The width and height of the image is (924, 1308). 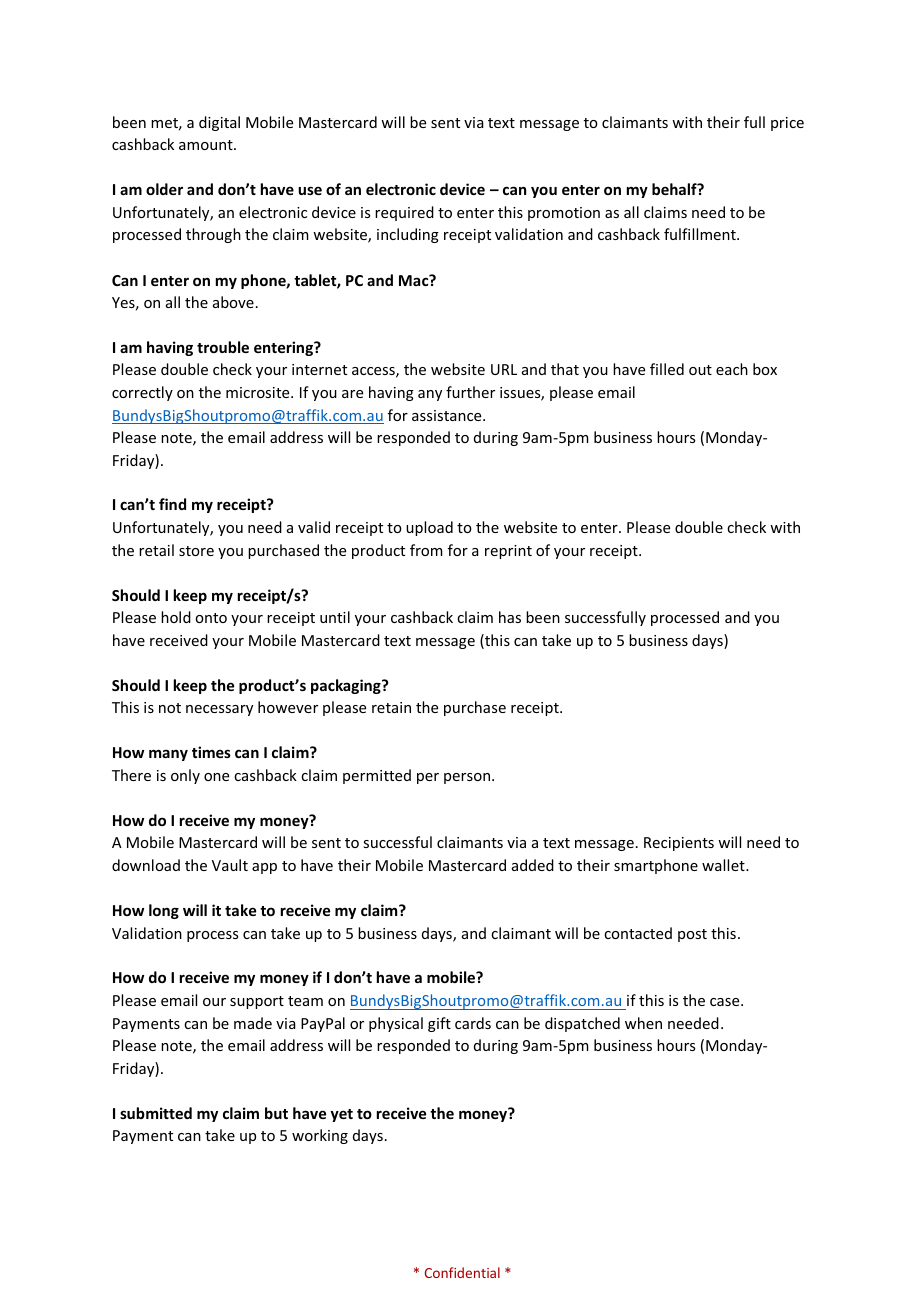 What do you see at coordinates (156, 1113) in the image?
I see `submitted` at bounding box center [156, 1113].
